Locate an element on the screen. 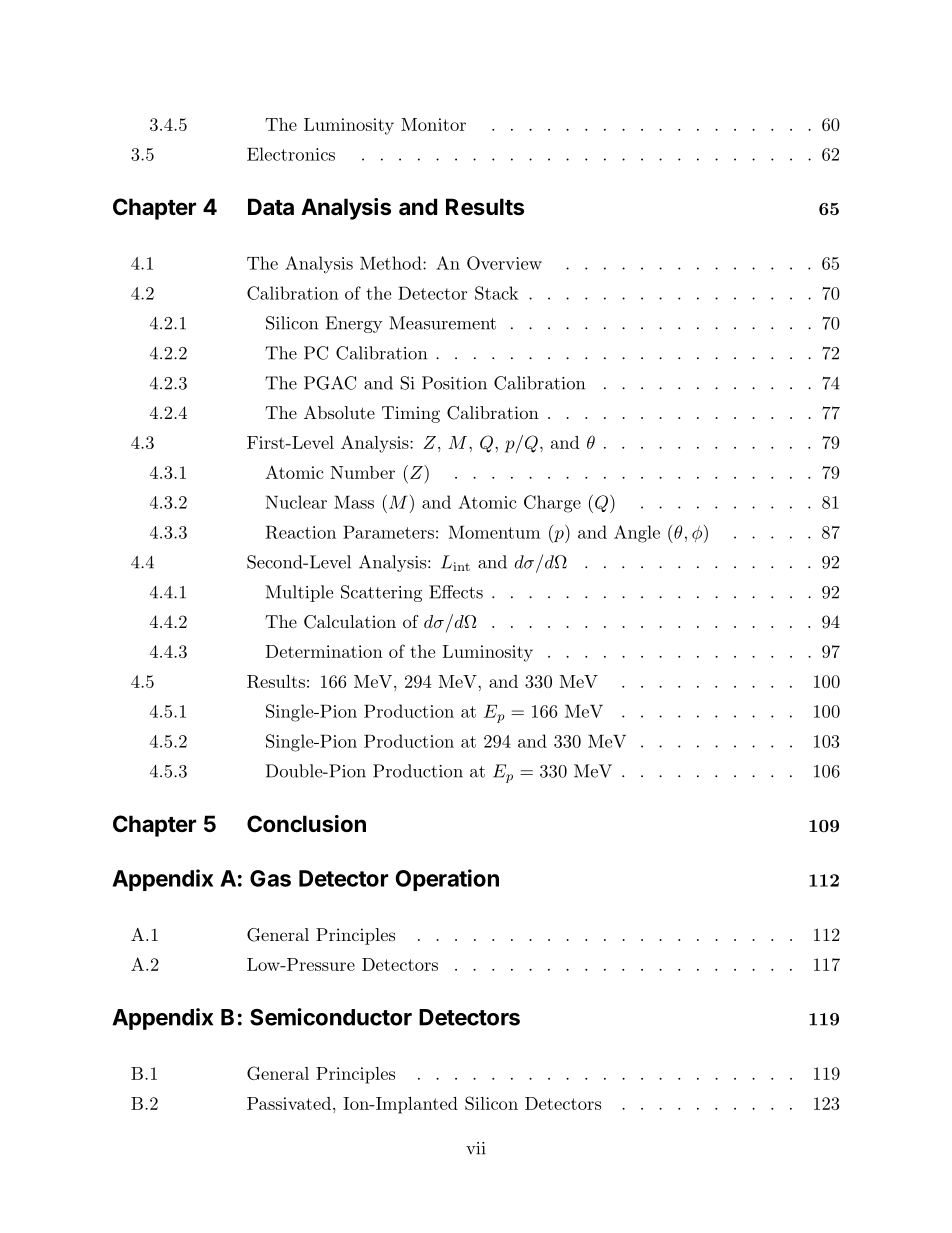 This screenshot has height=1233, width=952. Determination is located at coordinates (324, 651).
